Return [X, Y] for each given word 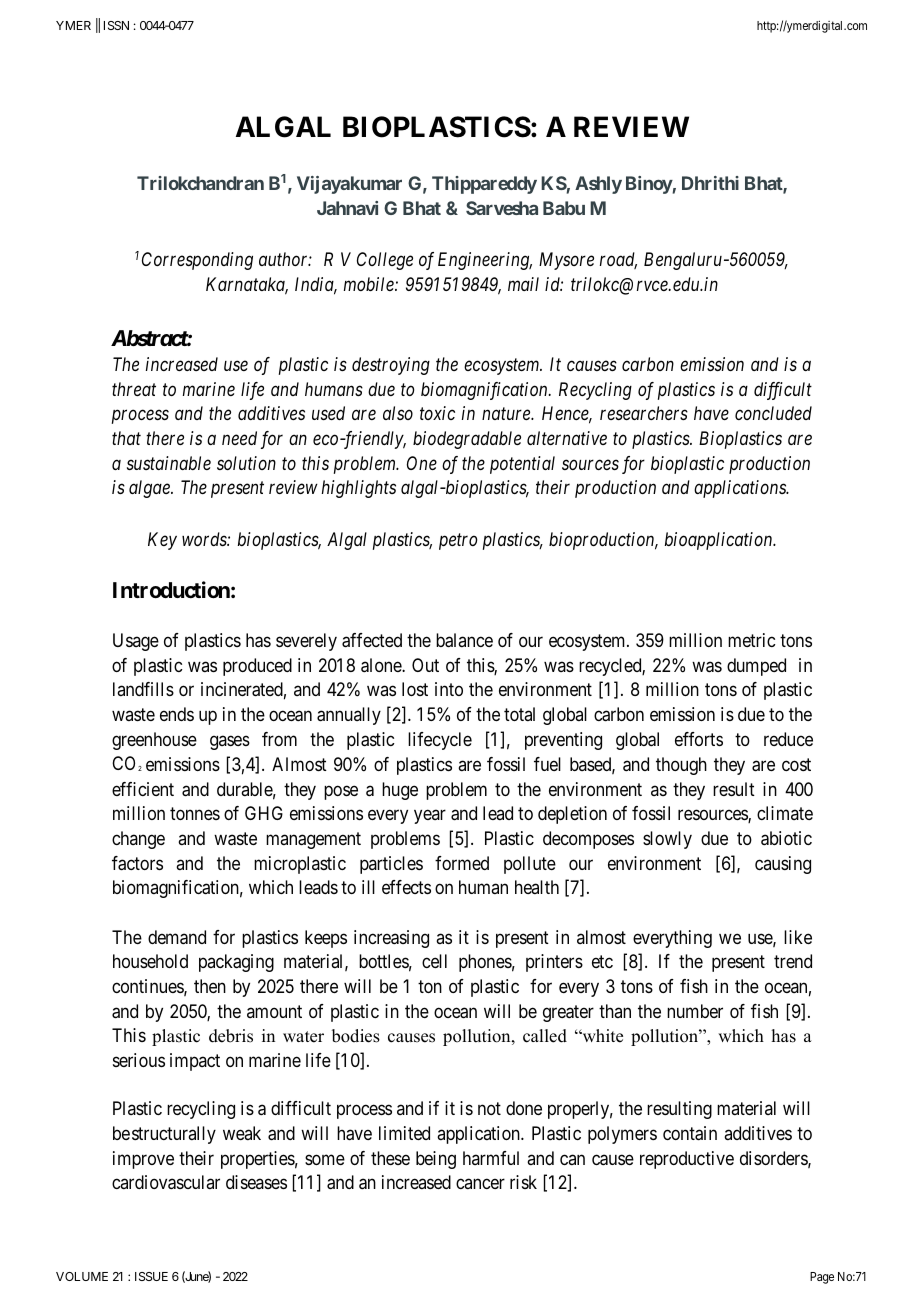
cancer [480, 1184]
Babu [564, 208]
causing [783, 865]
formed [462, 863]
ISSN [116, 25]
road [618, 260]
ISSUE [151, 1276]
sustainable [169, 463]
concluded [773, 413]
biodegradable [467, 440]
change [138, 840]
